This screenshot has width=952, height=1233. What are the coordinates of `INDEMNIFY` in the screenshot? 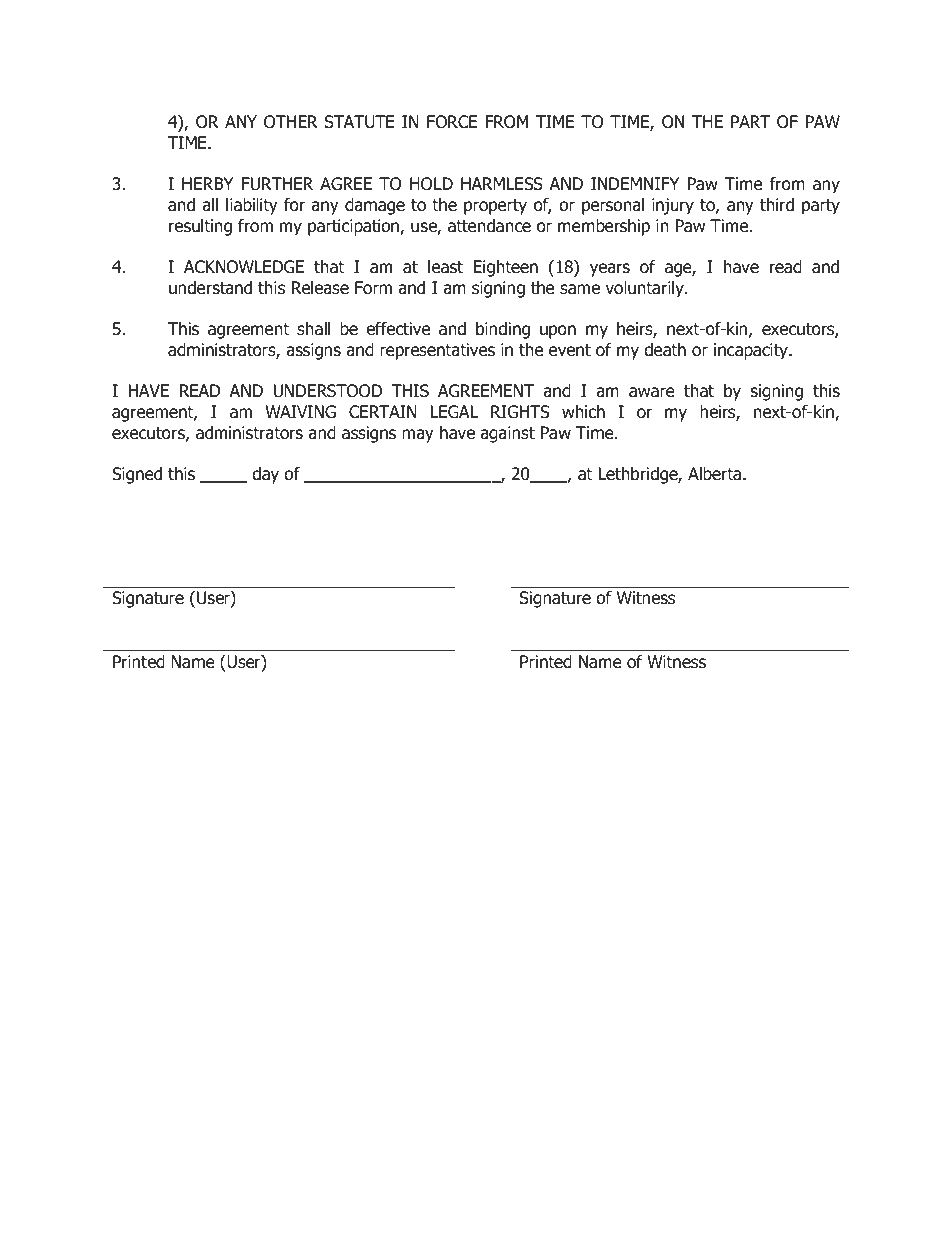 It's located at (635, 183).
